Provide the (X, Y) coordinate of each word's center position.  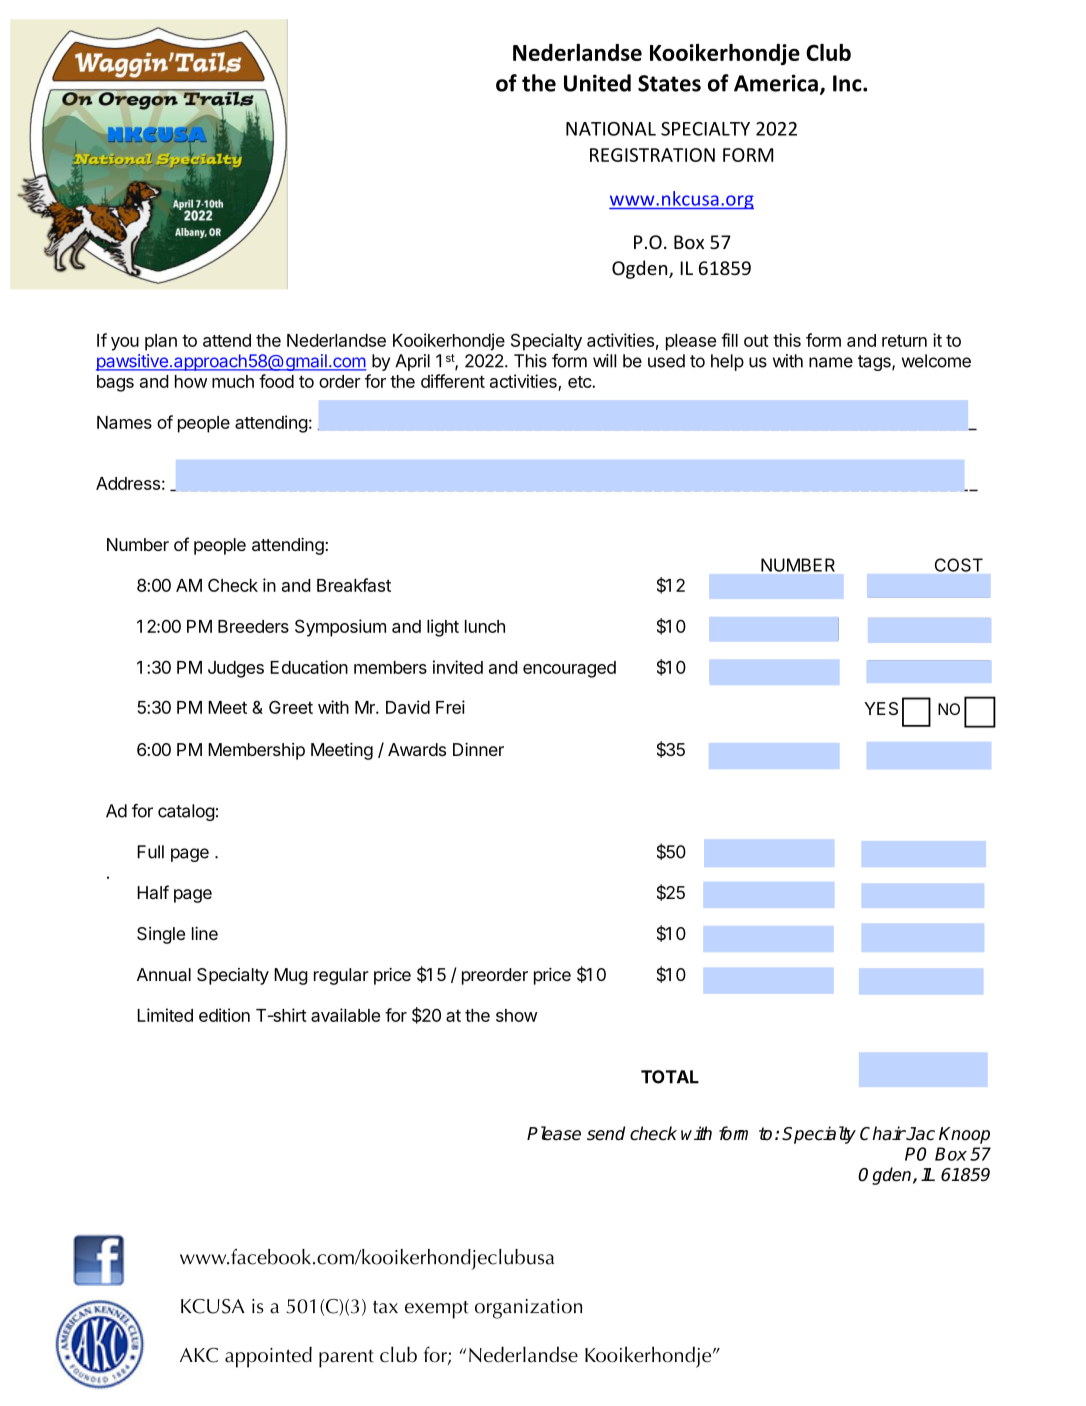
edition (224, 1015)
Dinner (478, 749)
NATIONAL (611, 129)
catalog (186, 812)
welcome (936, 361)
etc (580, 382)
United (597, 83)
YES (881, 708)
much (233, 381)
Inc (848, 83)
